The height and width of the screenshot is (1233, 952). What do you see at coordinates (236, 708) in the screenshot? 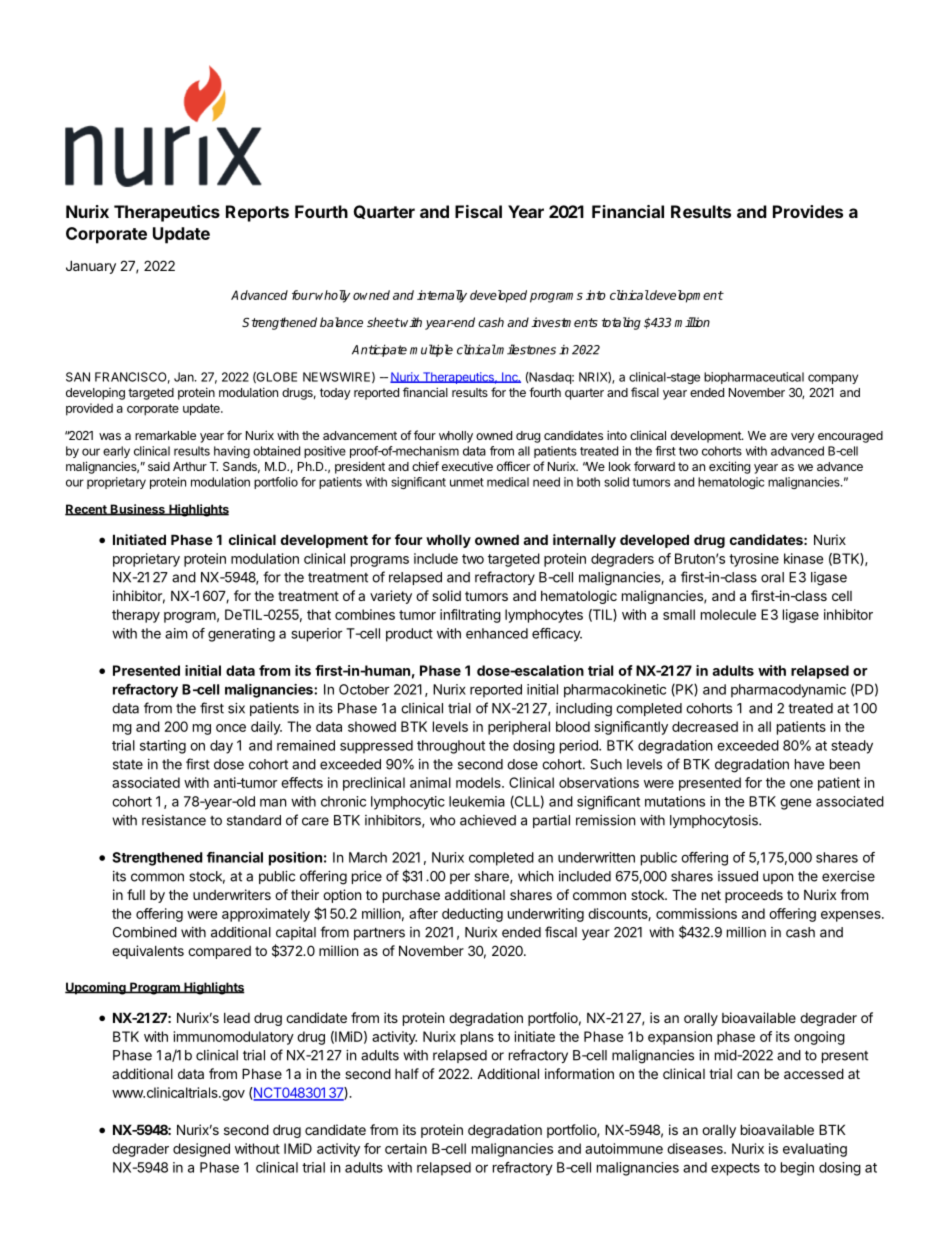
I see `six` at bounding box center [236, 708].
